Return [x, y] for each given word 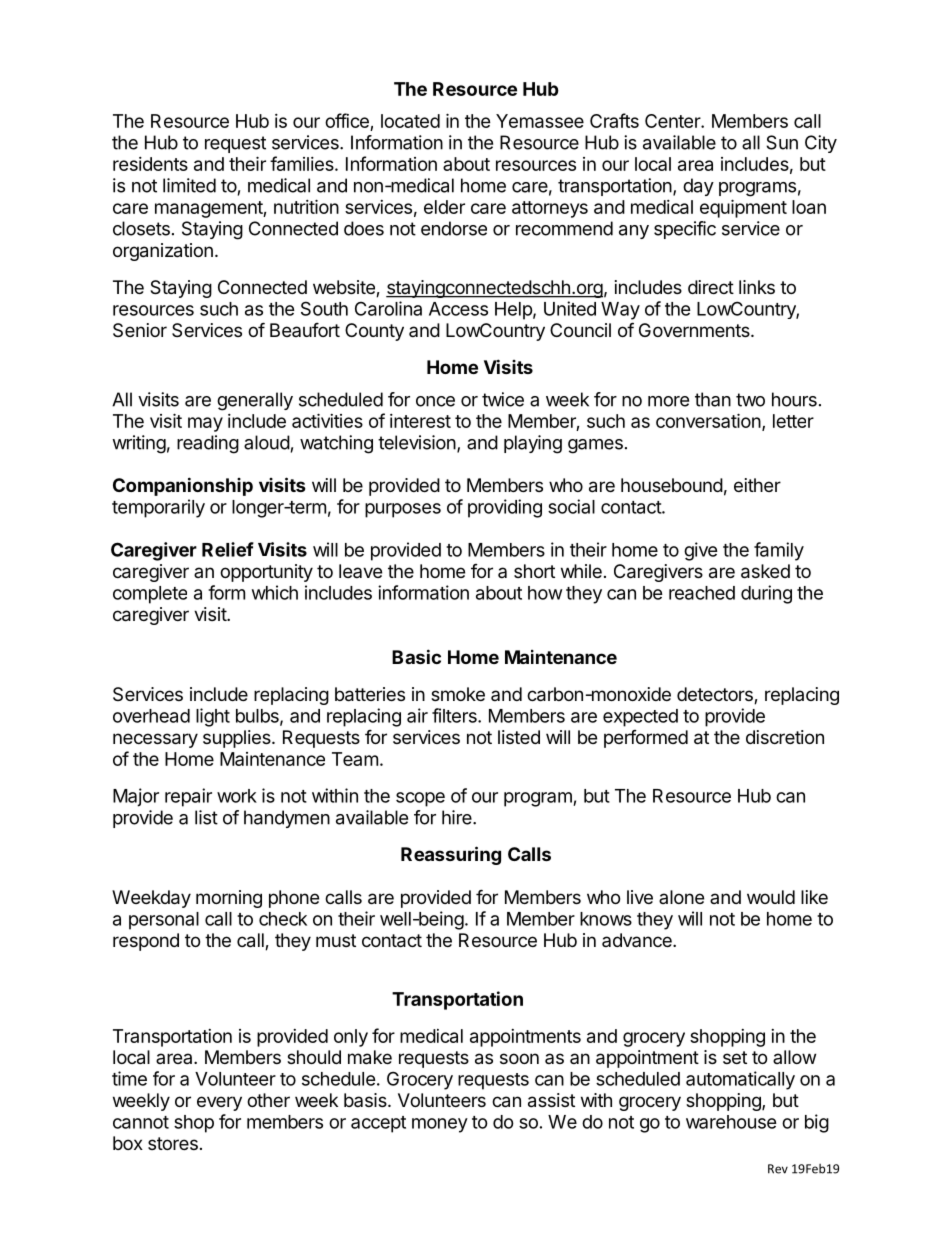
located [410, 121]
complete [150, 595]
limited [189, 185]
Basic [416, 656]
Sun [782, 142]
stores [173, 1143]
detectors [716, 695]
